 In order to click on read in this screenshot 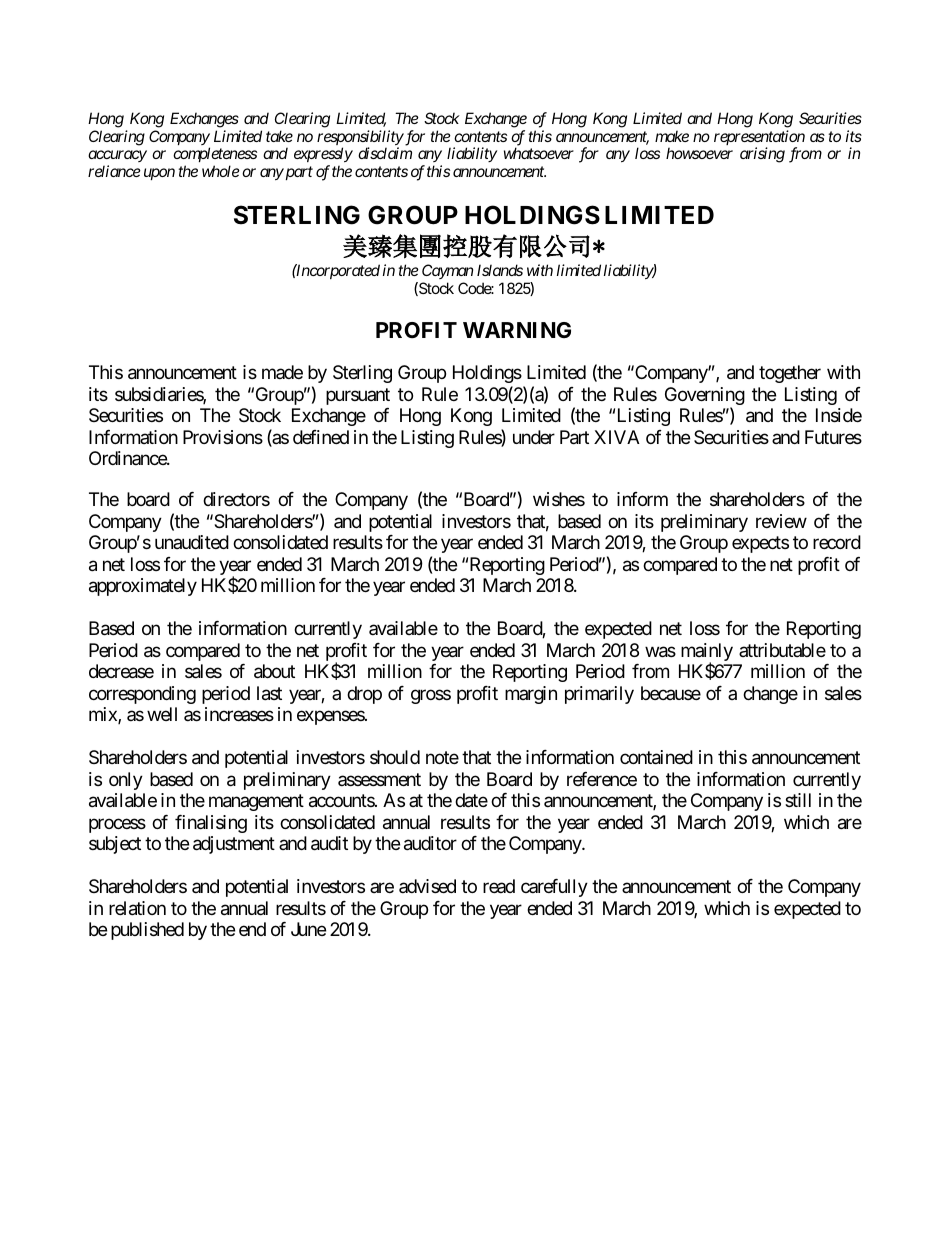, I will do `click(499, 886)`.
